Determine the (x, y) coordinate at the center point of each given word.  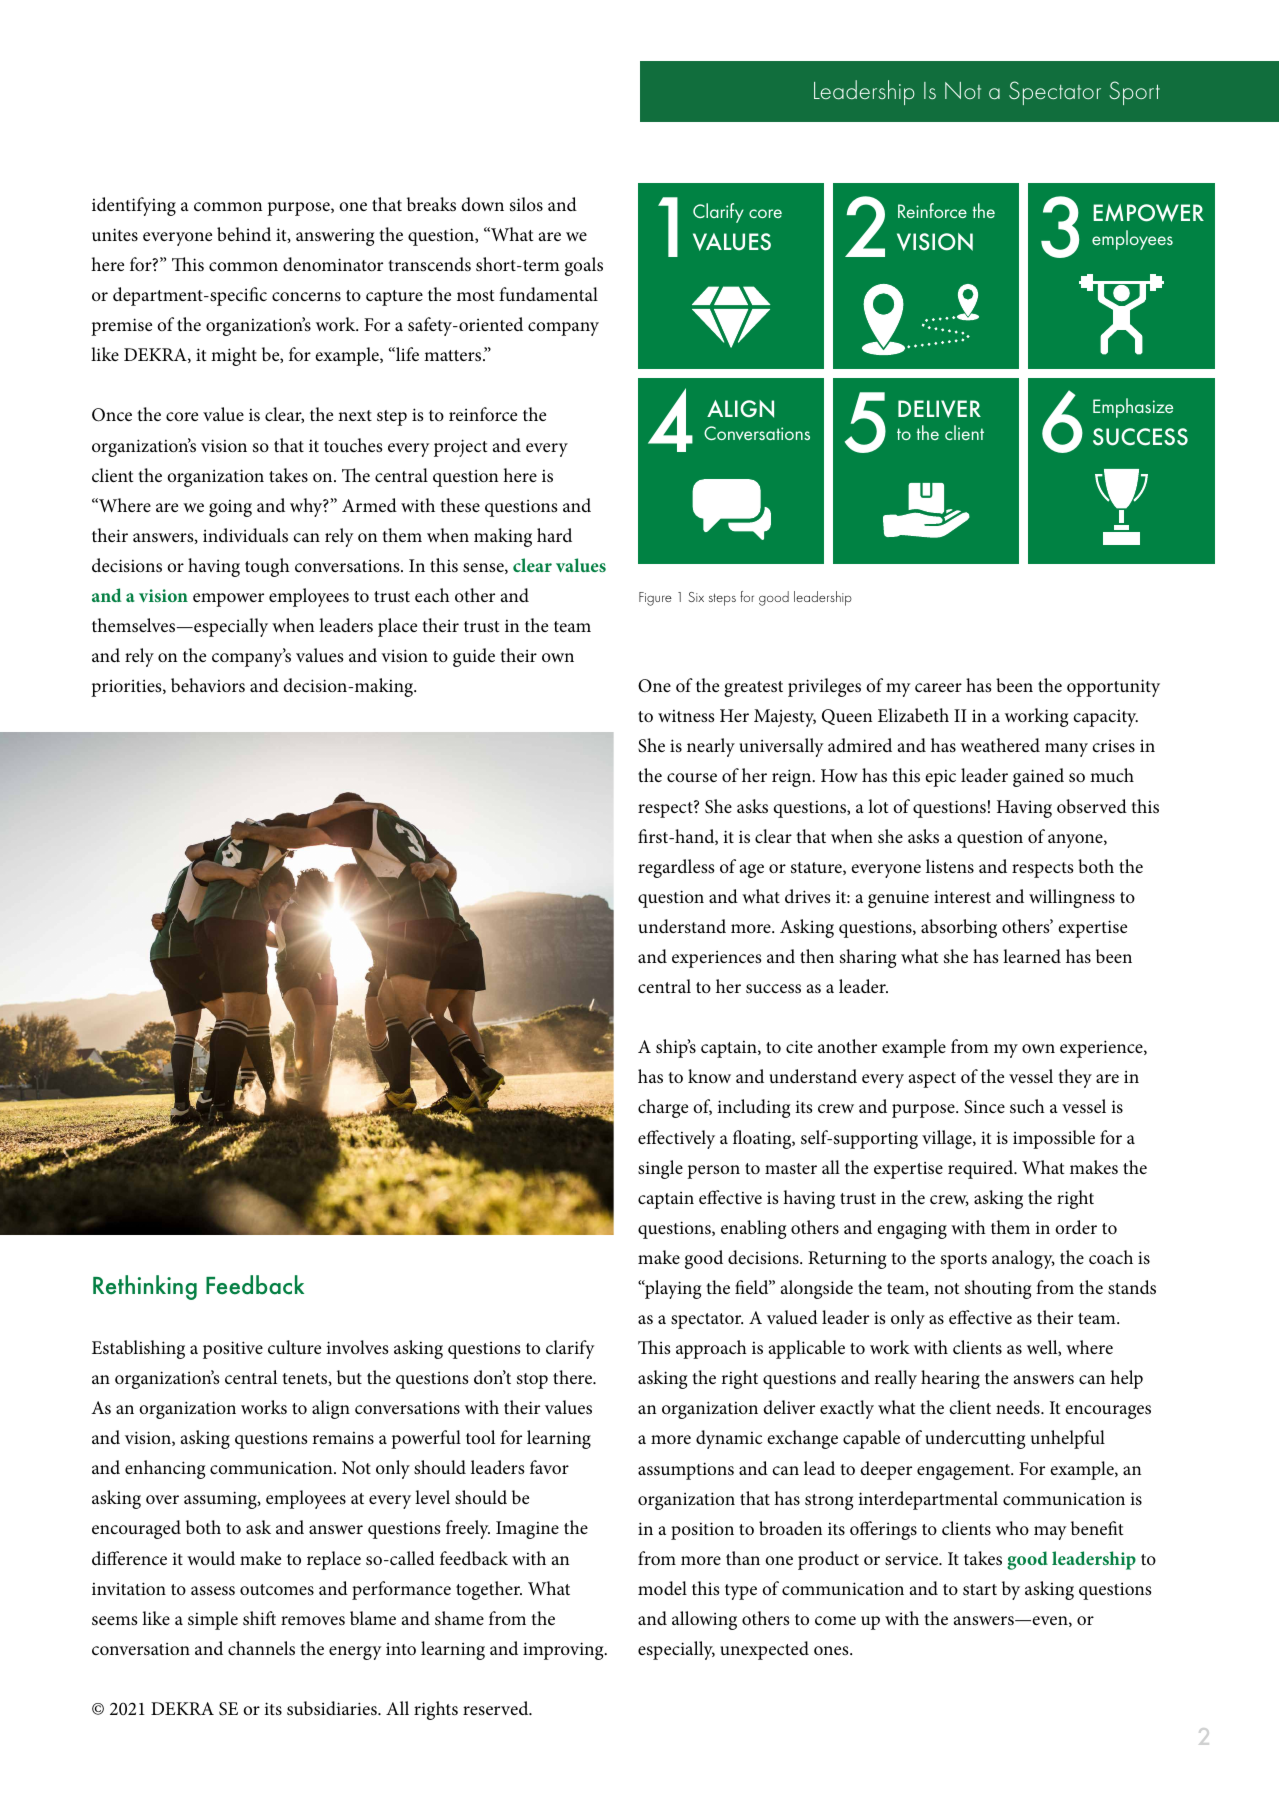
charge (663, 1108)
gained (1038, 777)
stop (532, 1381)
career (938, 687)
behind (244, 234)
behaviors (208, 685)
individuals (245, 535)
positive (233, 1350)
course (692, 778)
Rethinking (145, 1287)
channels (261, 1648)
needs (1019, 1407)
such (1027, 1106)
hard (554, 535)
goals (584, 266)
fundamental (548, 294)
